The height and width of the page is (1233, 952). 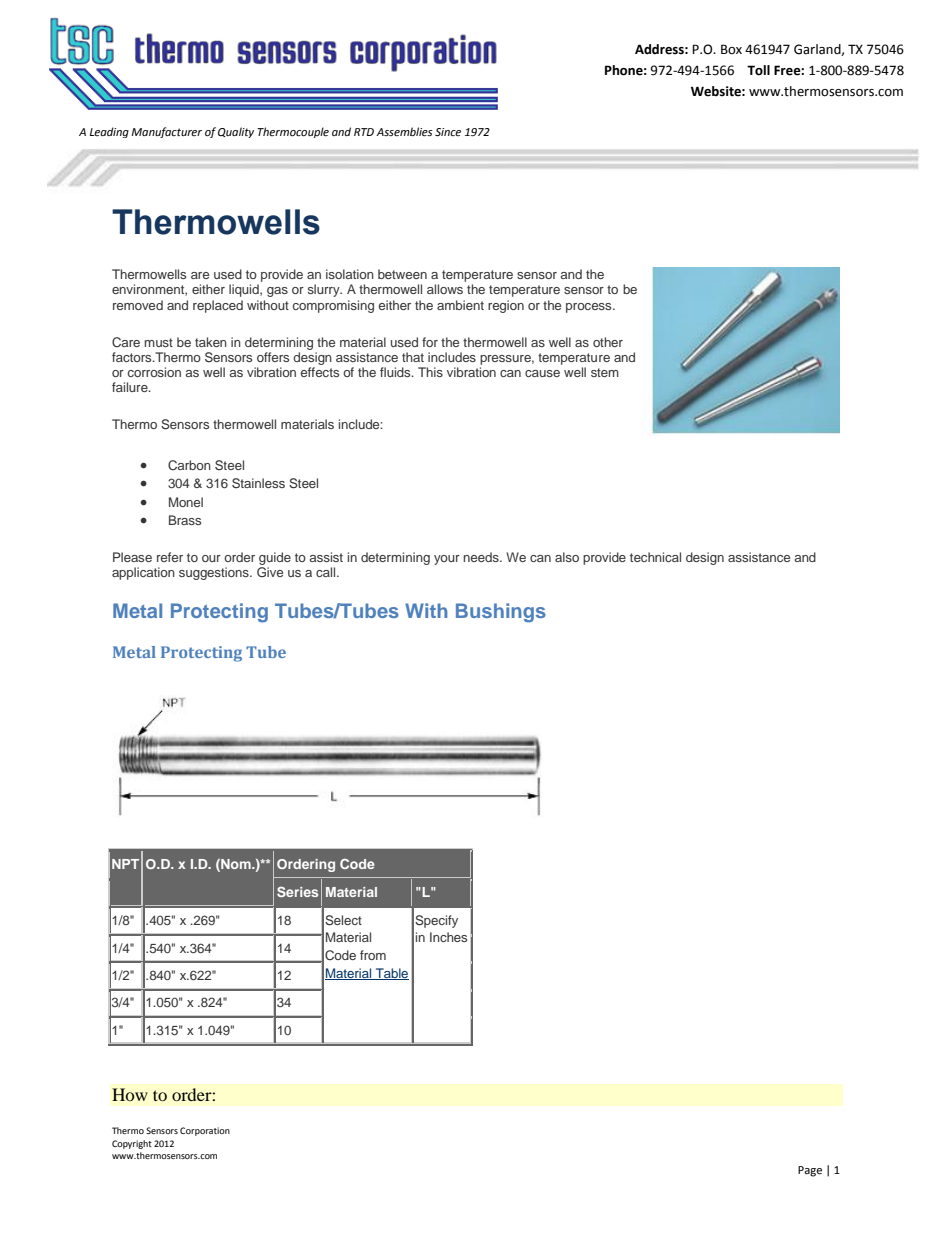 I want to click on Manufacturer, so click(x=166, y=132).
